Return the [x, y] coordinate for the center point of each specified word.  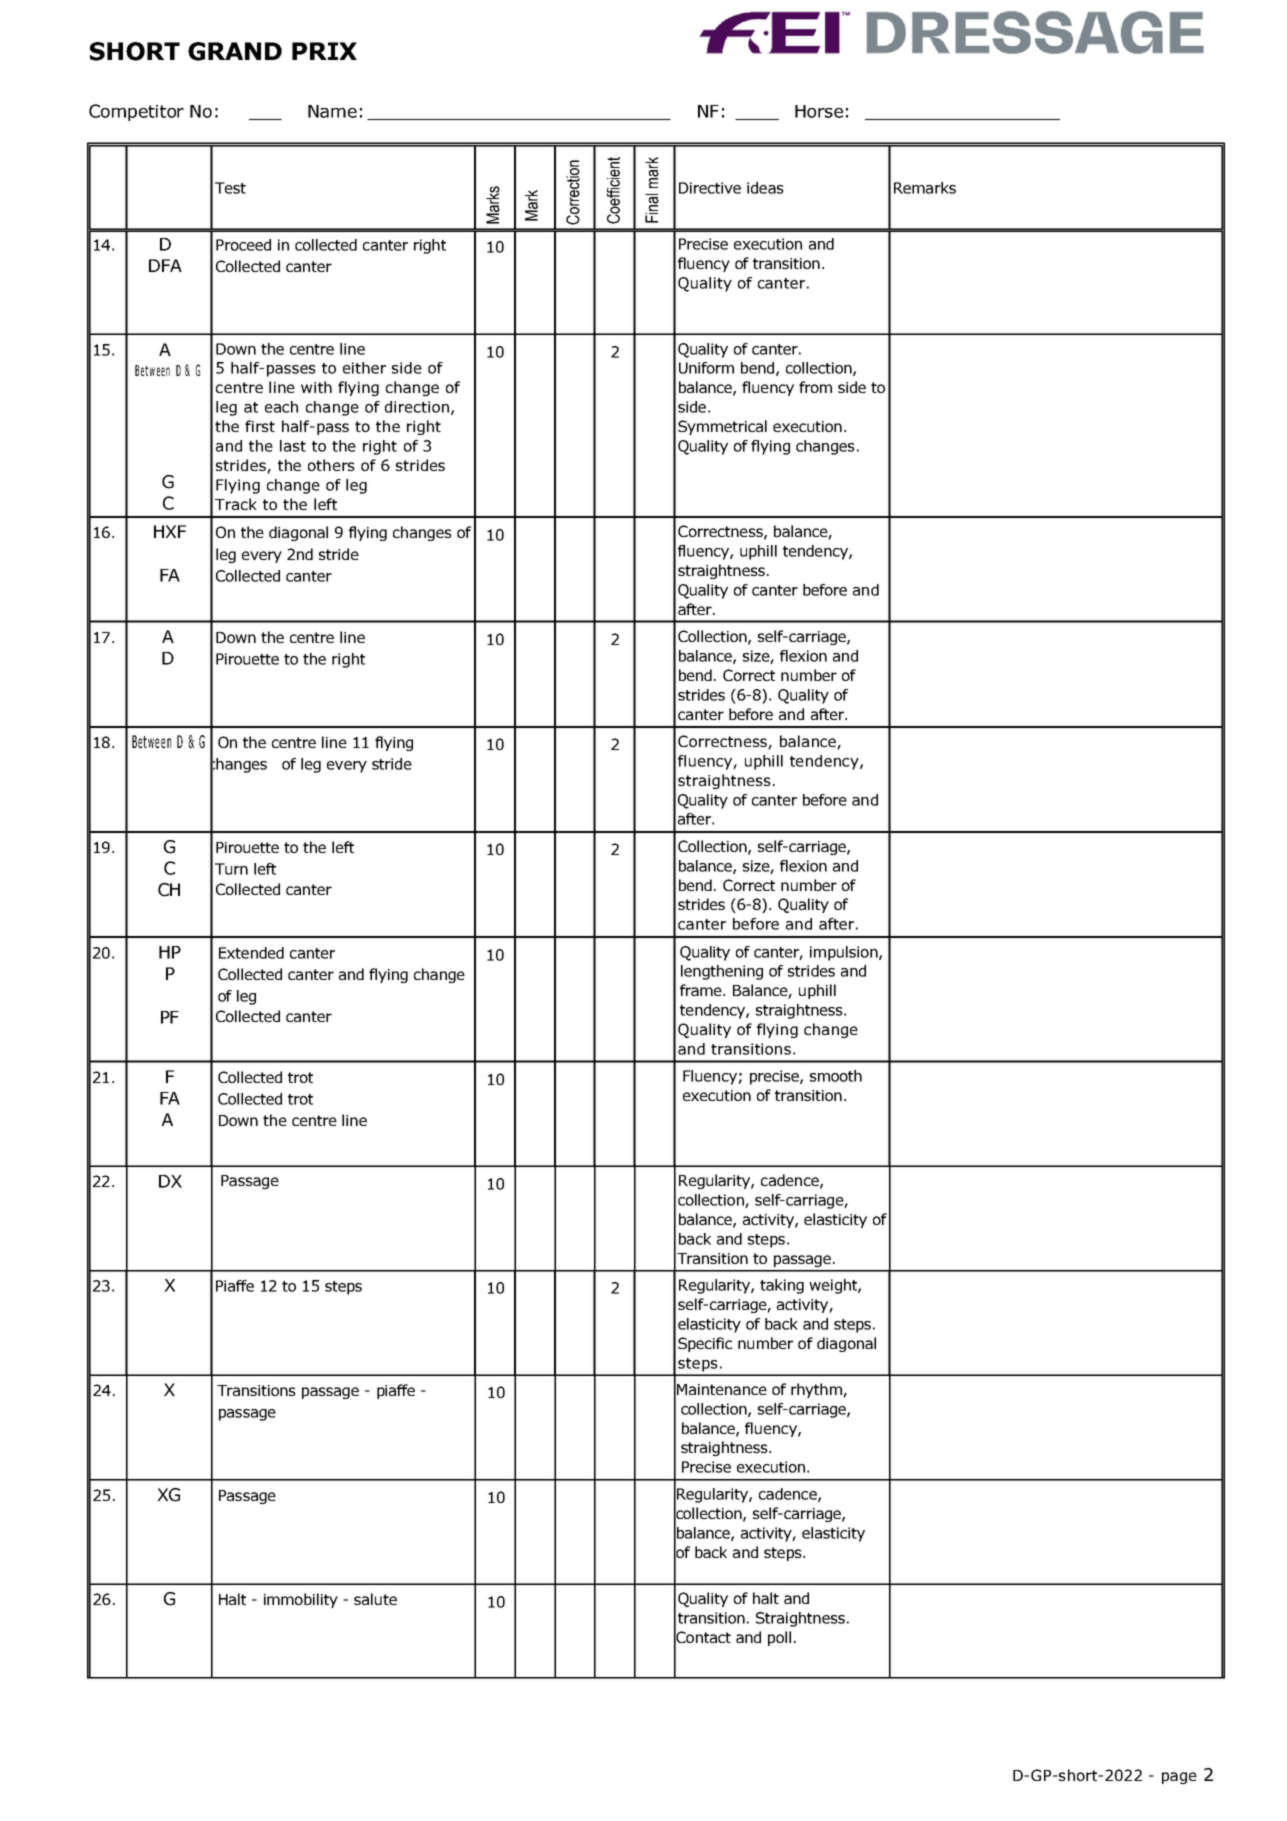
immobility [301, 1600]
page [1179, 1778]
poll [779, 1638]
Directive [710, 188]
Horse [819, 111]
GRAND [235, 51]
